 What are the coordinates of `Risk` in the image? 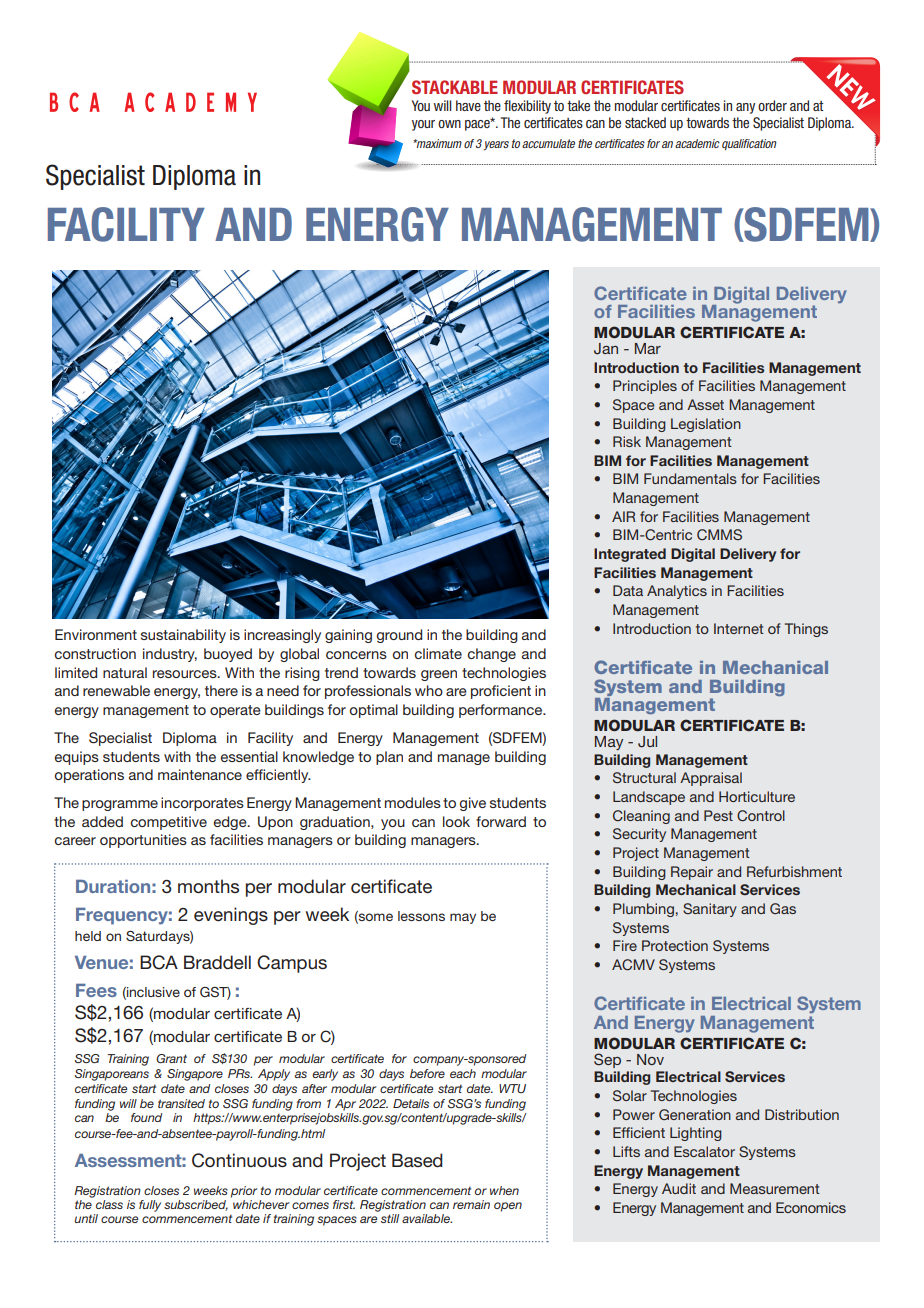 It's located at (627, 441).
